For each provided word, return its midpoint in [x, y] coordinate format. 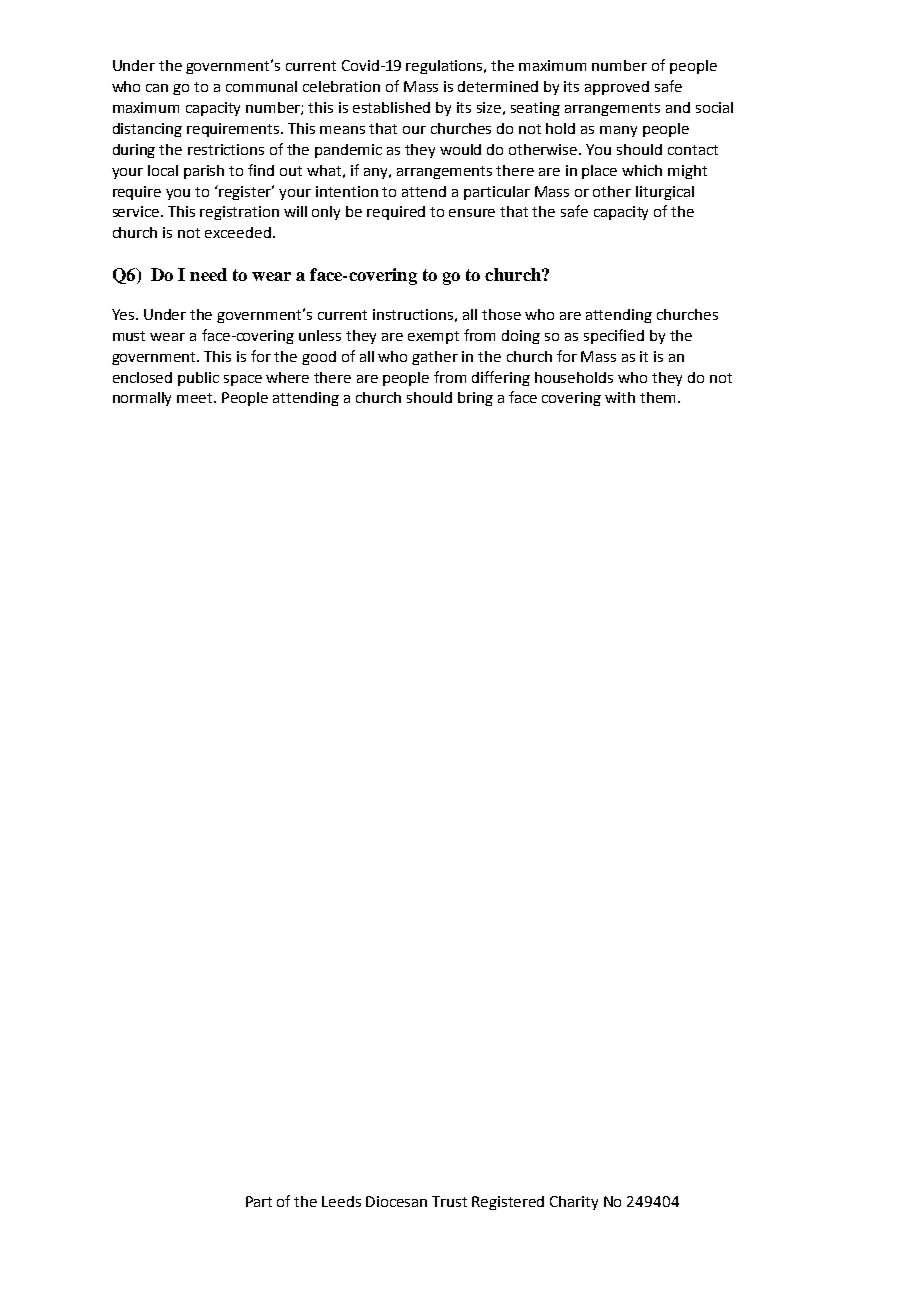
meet [196, 398]
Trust [449, 1201]
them [657, 397]
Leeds [341, 1201]
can [157, 88]
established [391, 107]
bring [475, 399]
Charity [574, 1203]
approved [617, 88]
